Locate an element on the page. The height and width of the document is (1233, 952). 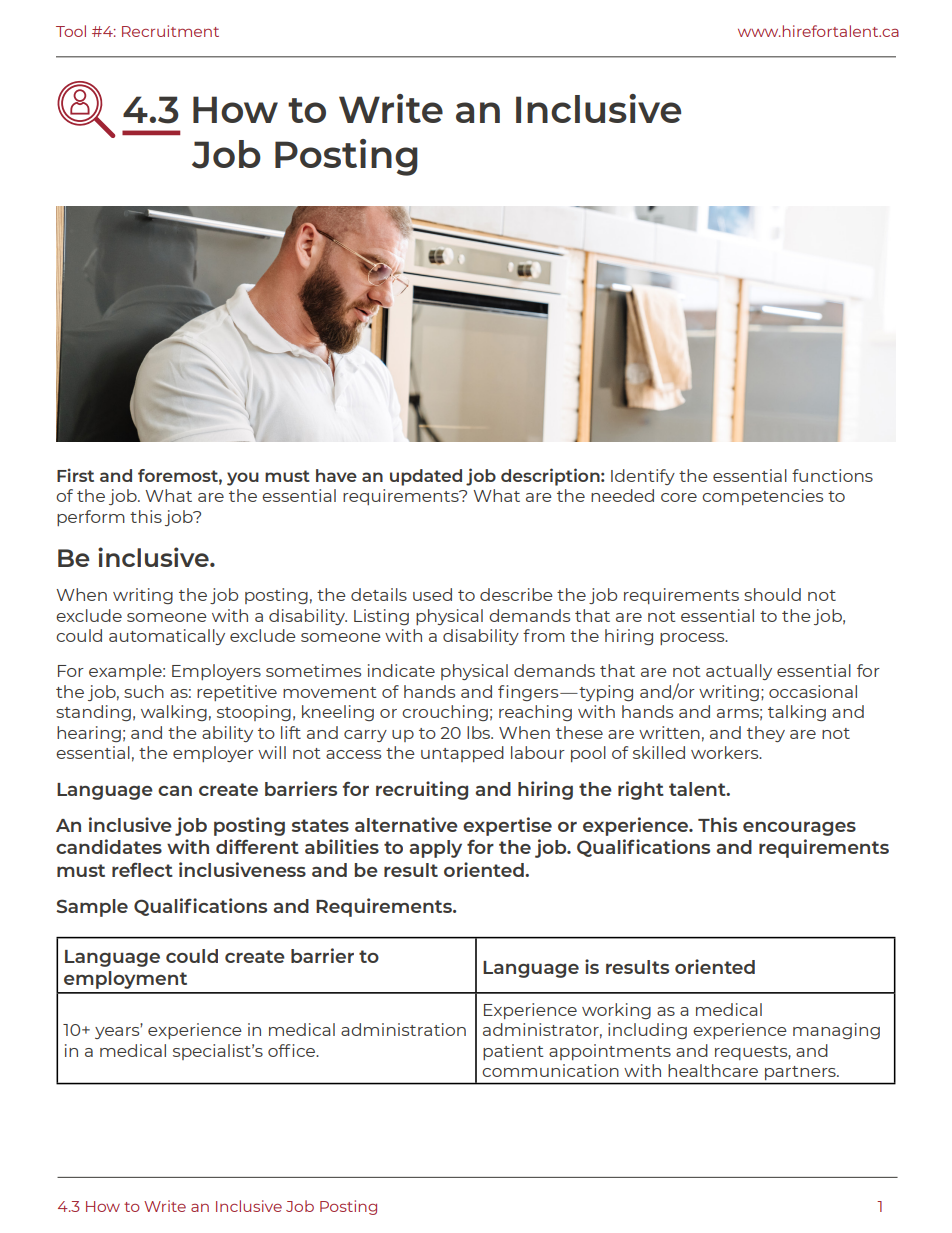
should is located at coordinates (772, 594).
